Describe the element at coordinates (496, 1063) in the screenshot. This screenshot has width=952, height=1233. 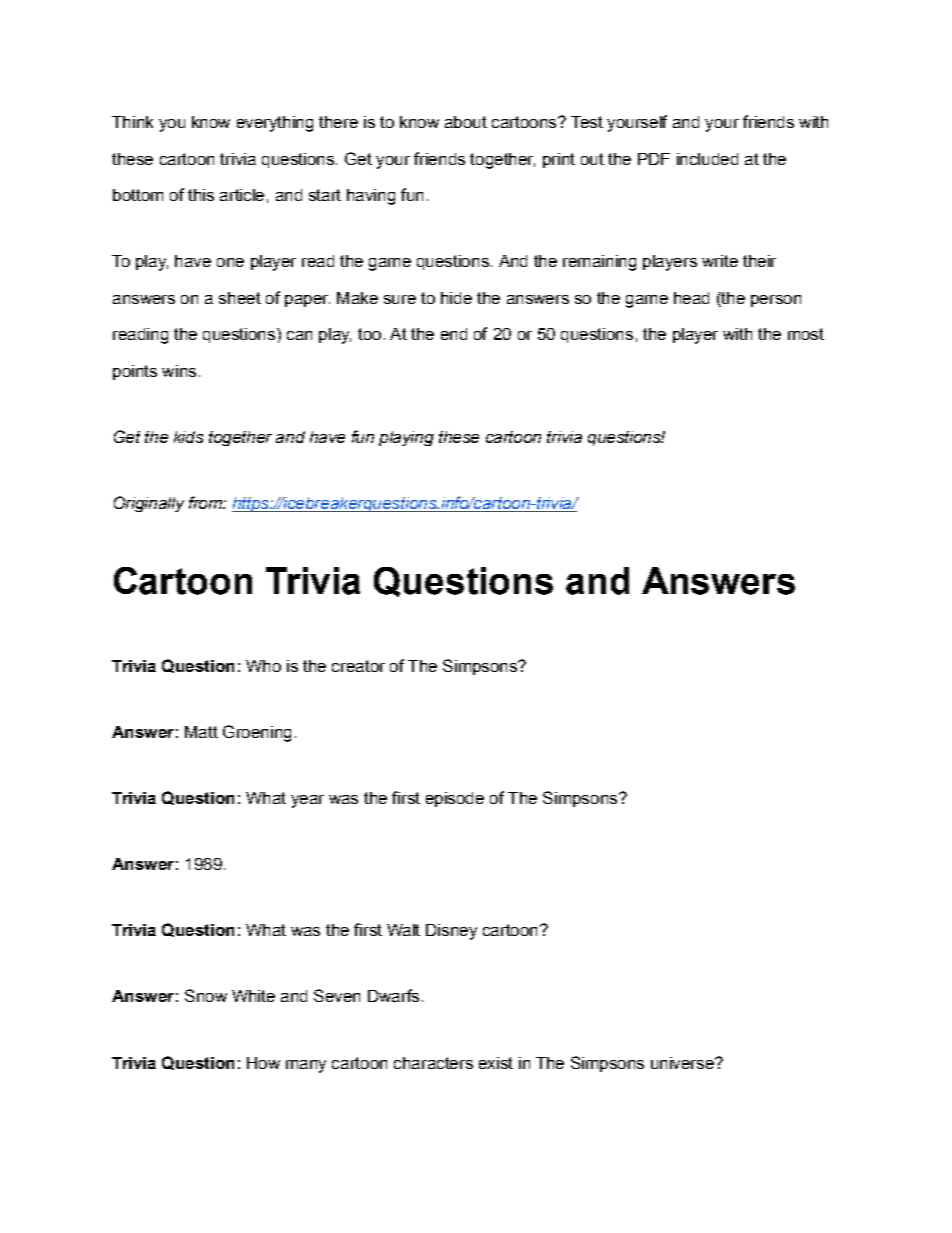
I see `exist` at that location.
